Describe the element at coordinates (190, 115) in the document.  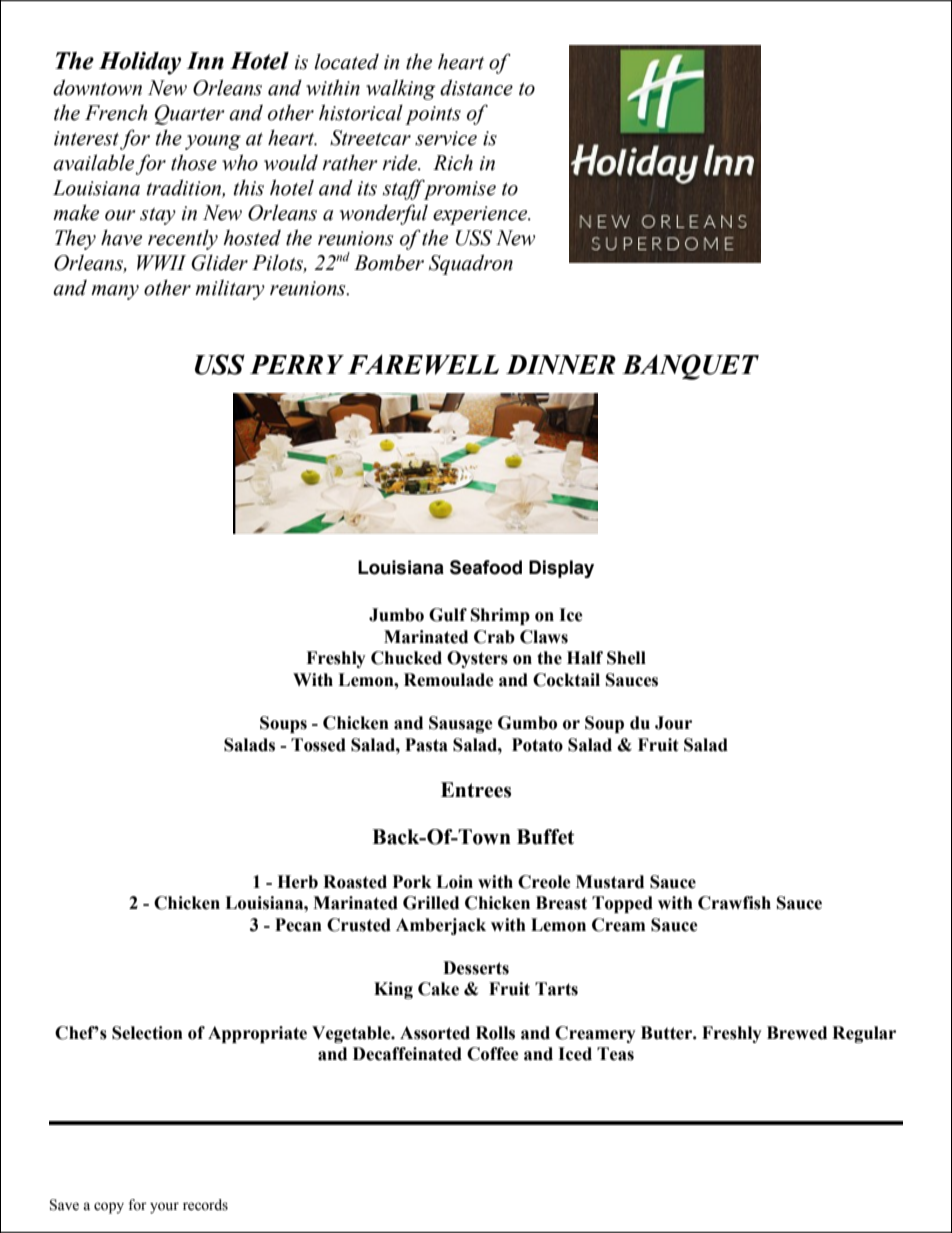
I see `Quarter` at that location.
